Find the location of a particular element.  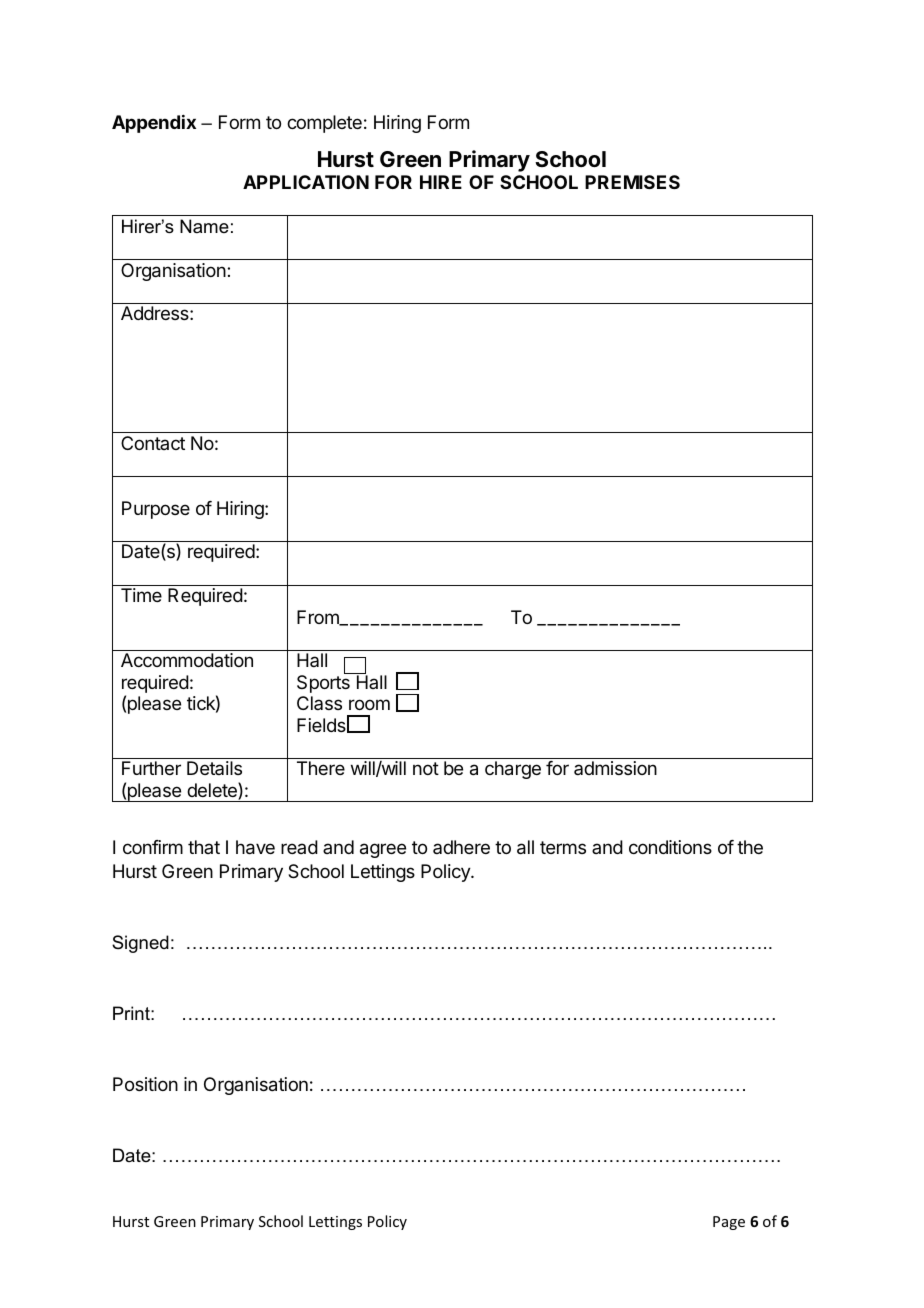

complete is located at coordinates (324, 124).
